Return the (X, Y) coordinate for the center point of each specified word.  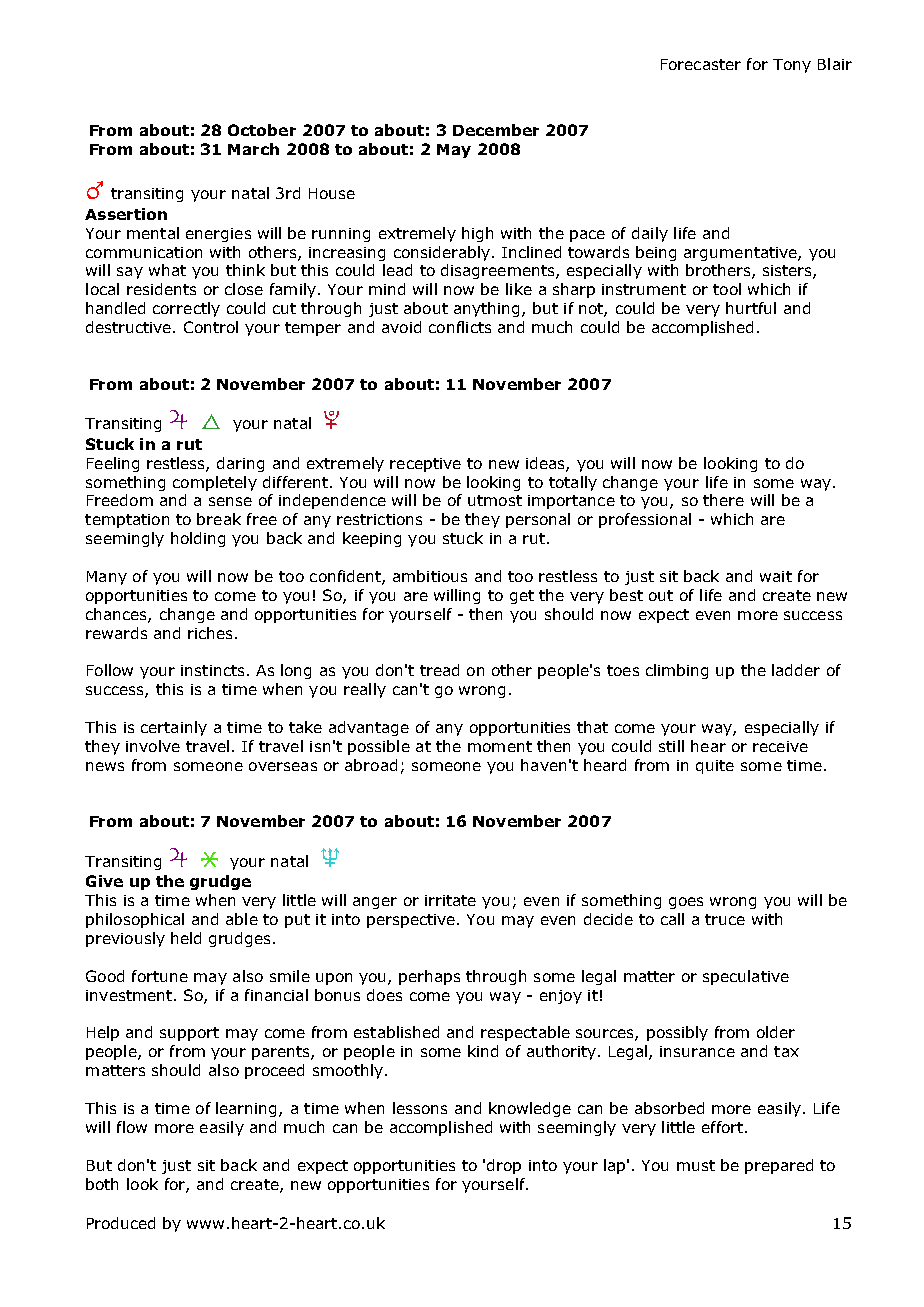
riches (210, 633)
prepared (779, 1166)
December (496, 130)
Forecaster (701, 64)
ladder (796, 670)
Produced (121, 1223)
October (262, 130)
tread (439, 670)
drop (504, 1166)
